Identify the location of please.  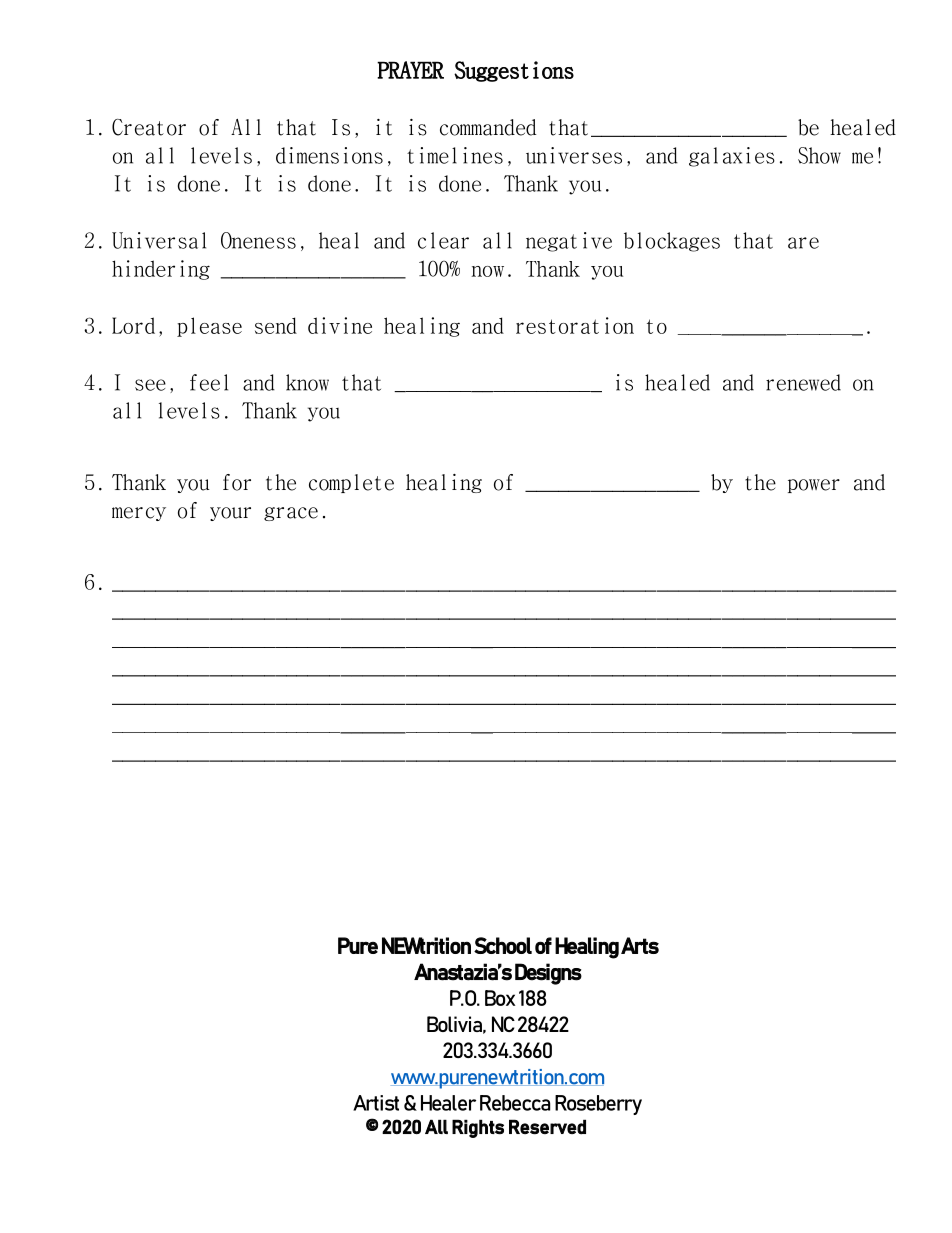
(209, 327).
